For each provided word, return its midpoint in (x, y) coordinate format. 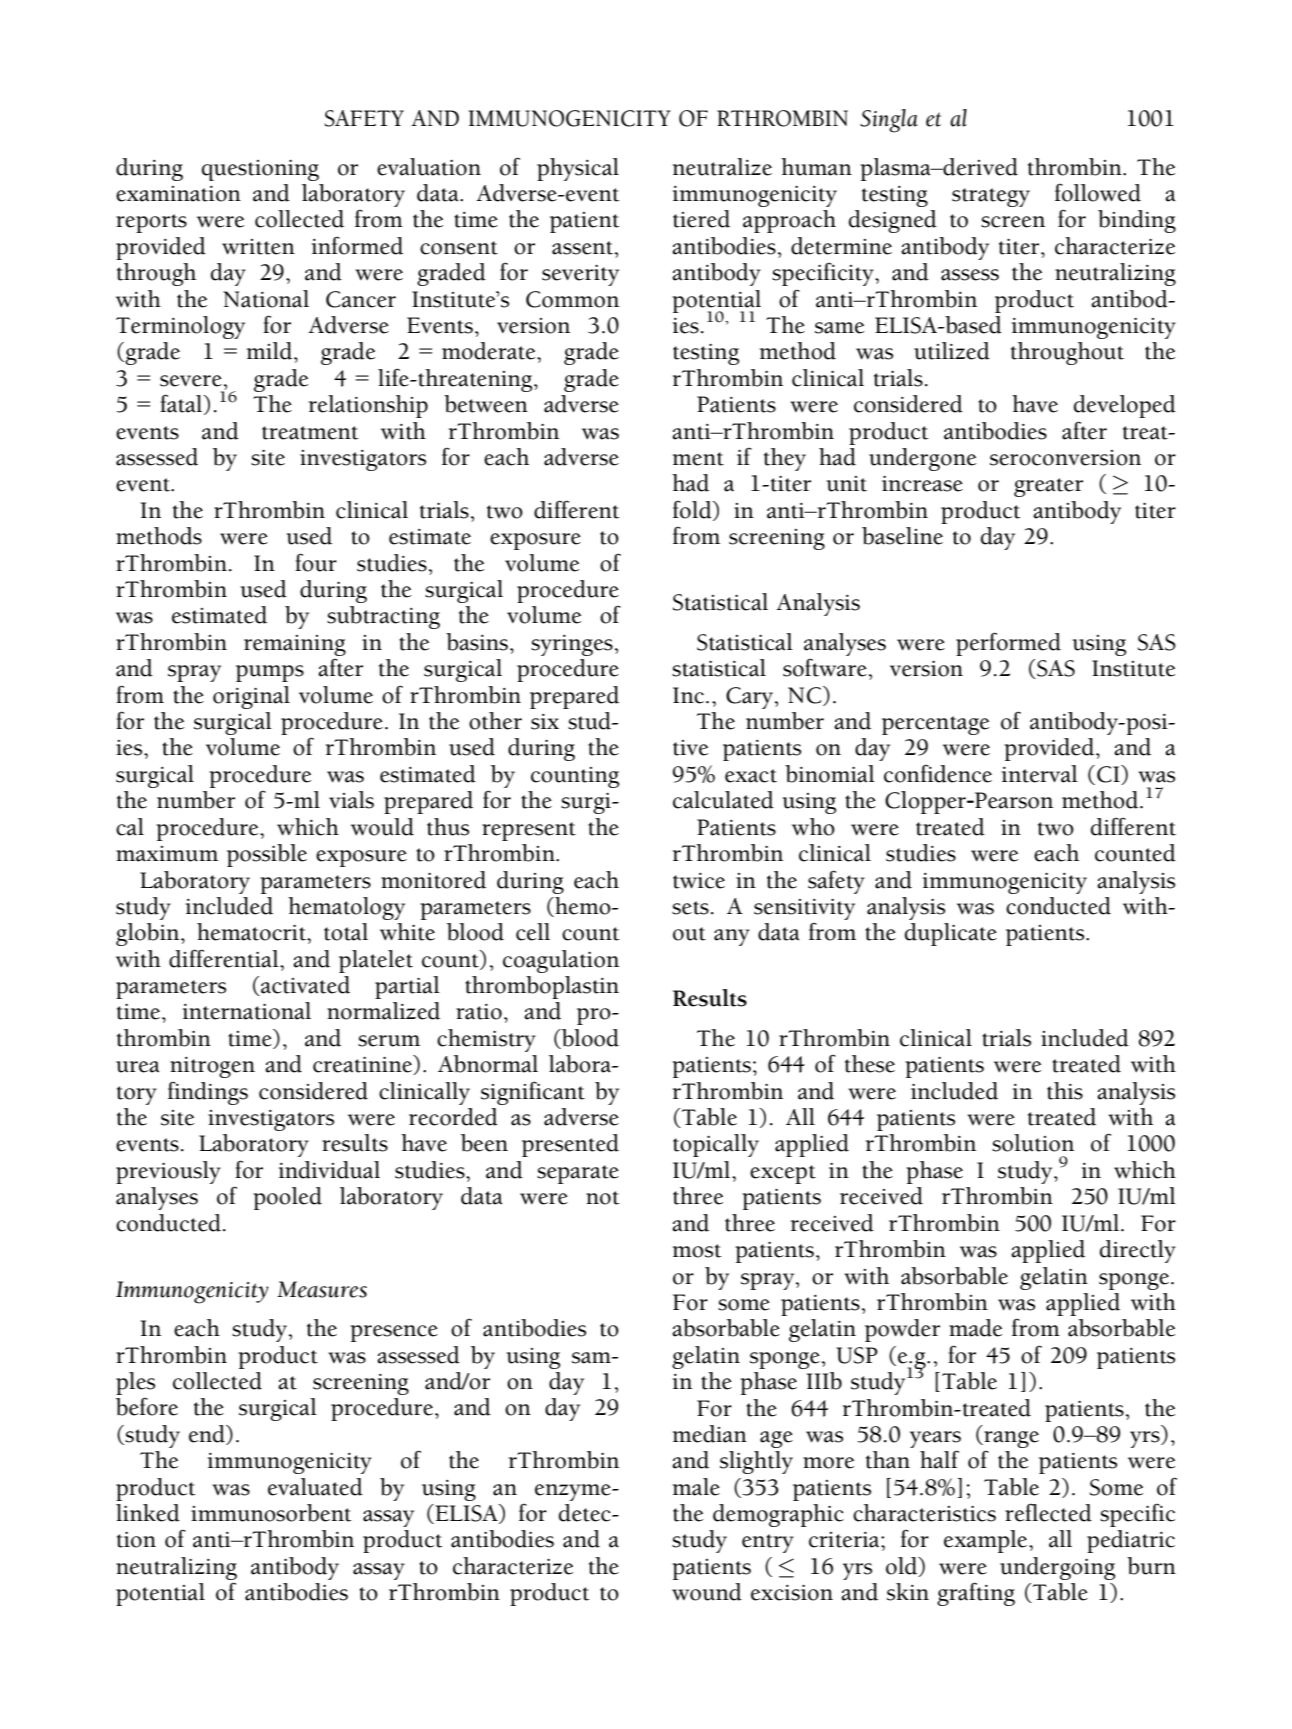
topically (716, 1145)
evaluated (315, 1487)
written (258, 247)
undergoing (1057, 1568)
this (1065, 1091)
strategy (991, 197)
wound (707, 1592)
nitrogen (212, 1067)
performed (1008, 644)
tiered (701, 219)
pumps (270, 673)
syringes (572, 645)
